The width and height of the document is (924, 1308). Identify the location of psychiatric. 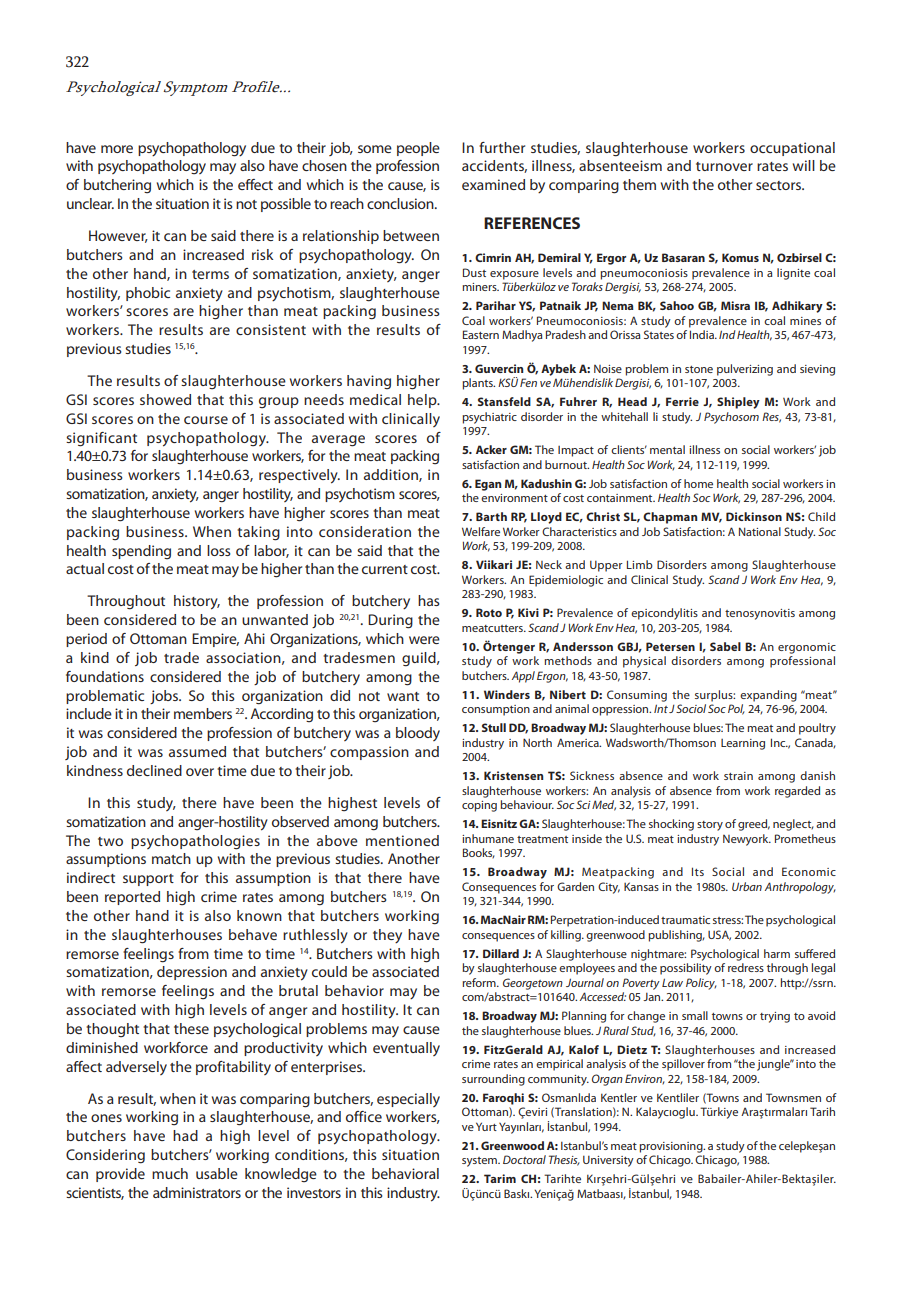
(489, 418).
